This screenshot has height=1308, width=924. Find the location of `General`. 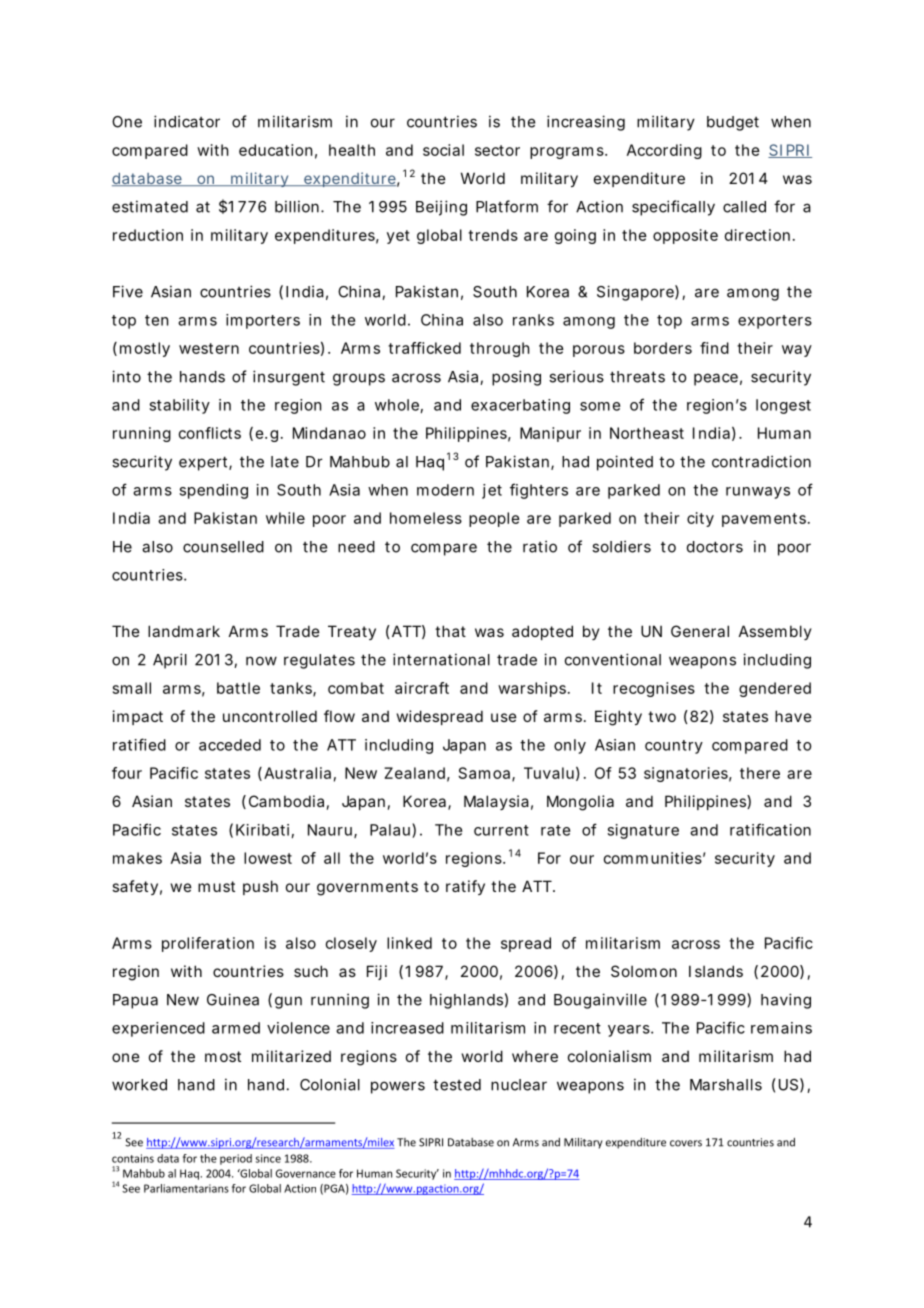

General is located at coordinates (700, 631).
